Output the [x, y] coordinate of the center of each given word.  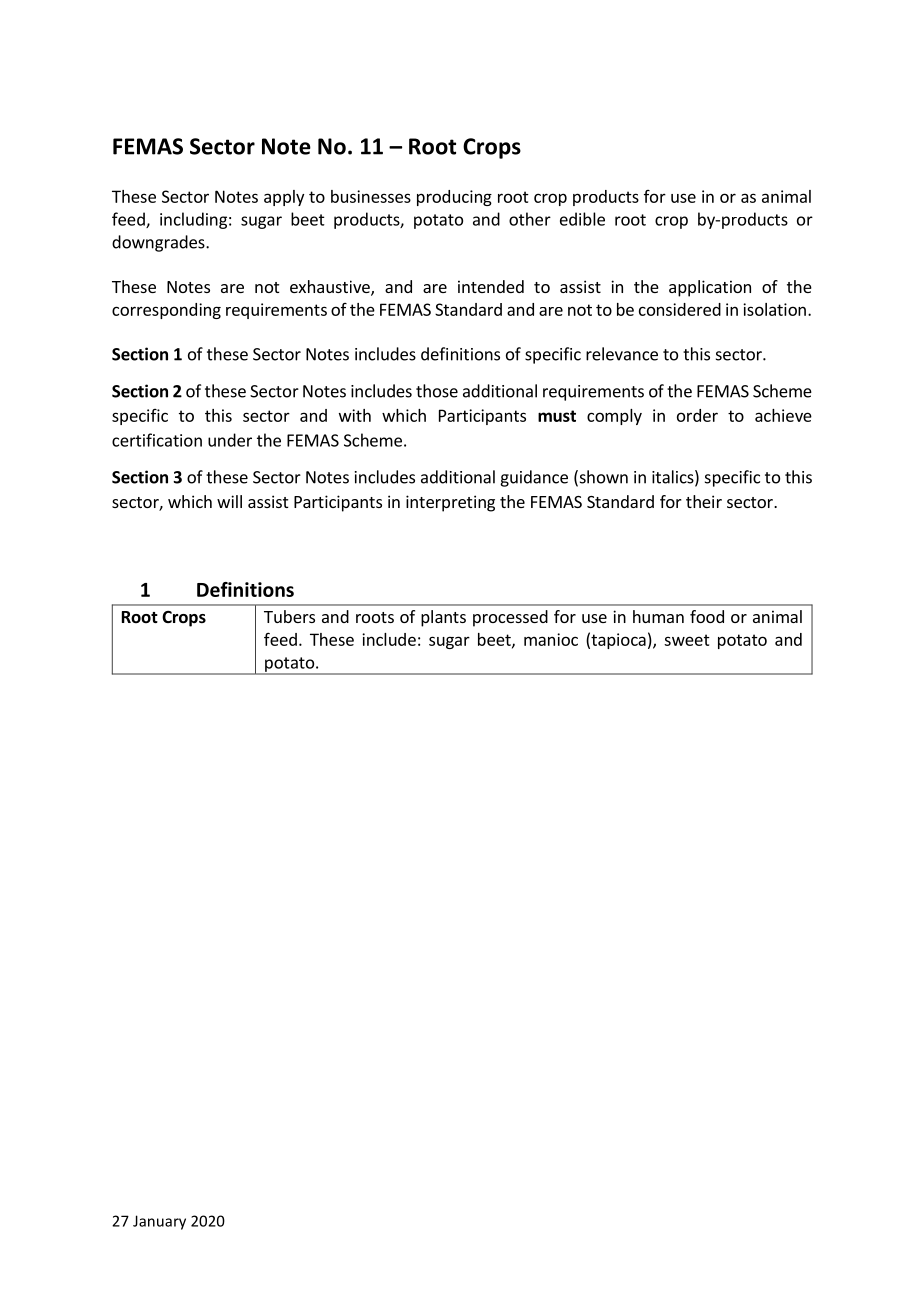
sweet [687, 640]
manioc [551, 639]
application [710, 288]
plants [443, 618]
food [707, 616]
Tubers [289, 616]
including [193, 220]
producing [454, 198]
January [159, 1222]
